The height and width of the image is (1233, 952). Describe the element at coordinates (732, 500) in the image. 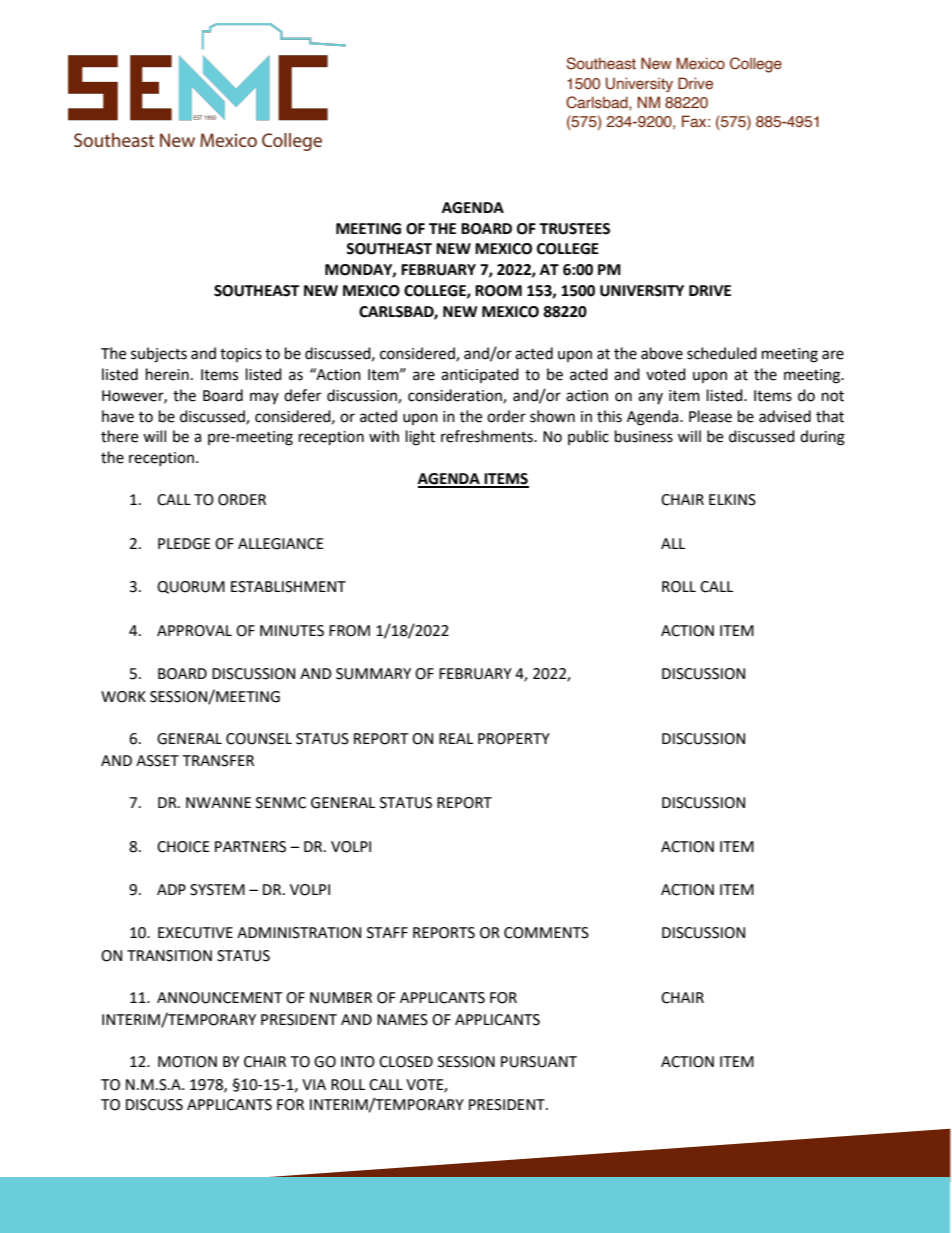

I see `ELKINS` at that location.
